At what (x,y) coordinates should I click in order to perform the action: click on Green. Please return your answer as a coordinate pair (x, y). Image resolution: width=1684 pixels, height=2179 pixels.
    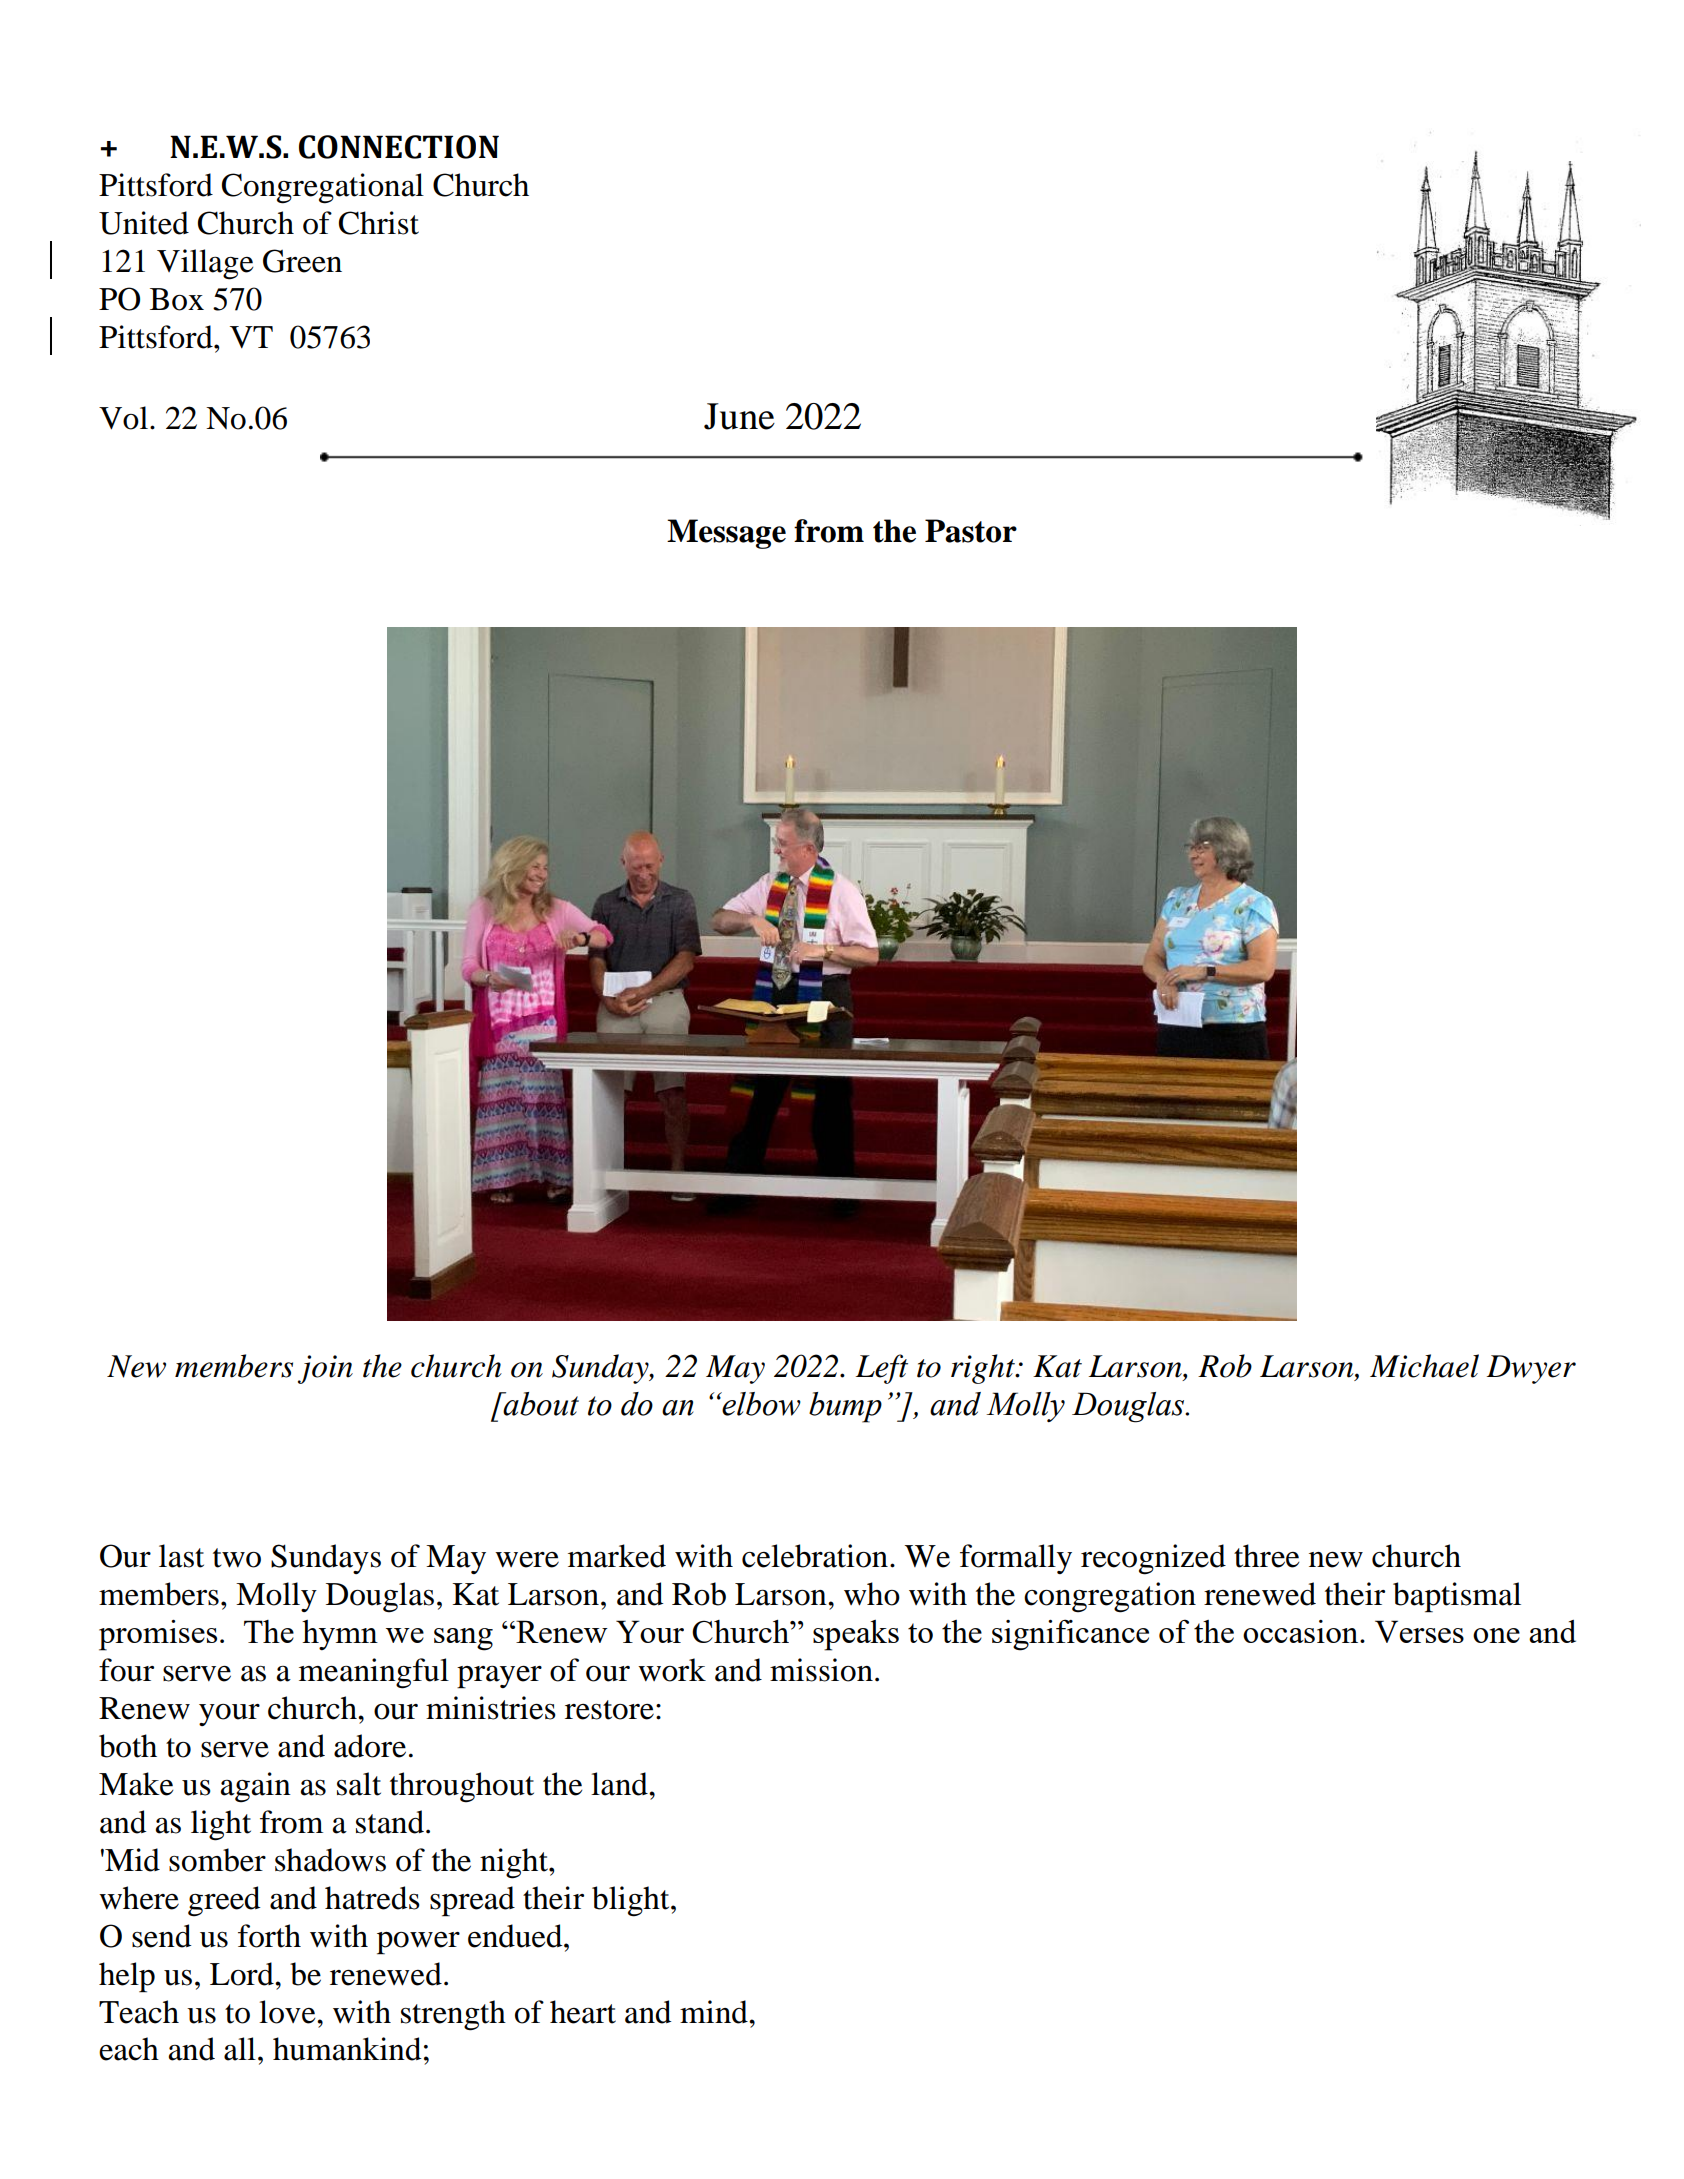
    Looking at the image, I should click on (302, 261).
